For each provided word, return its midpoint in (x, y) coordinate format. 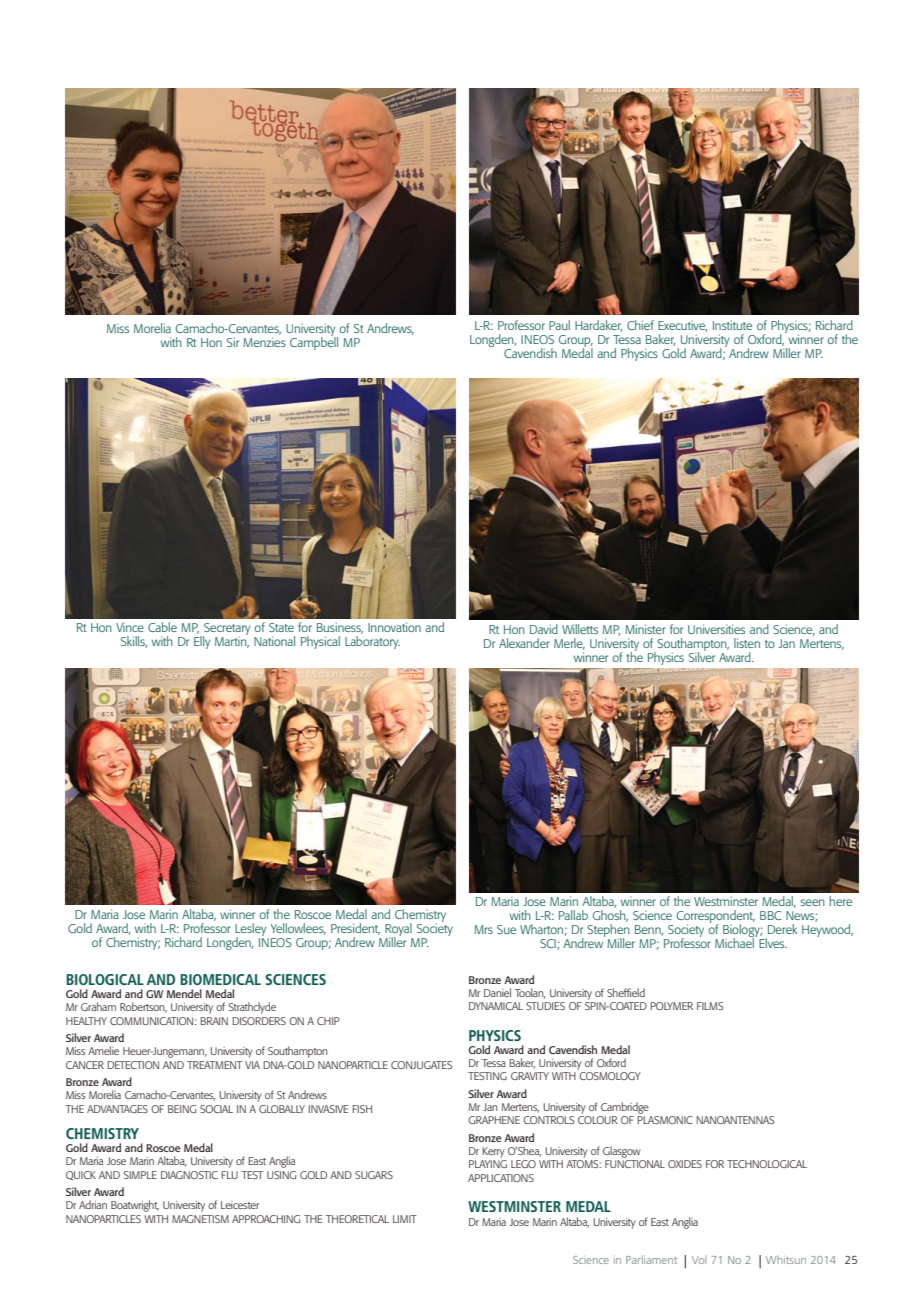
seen (812, 902)
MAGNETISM (200, 1219)
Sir (233, 342)
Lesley (252, 931)
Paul (559, 325)
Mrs (483, 929)
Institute (732, 325)
